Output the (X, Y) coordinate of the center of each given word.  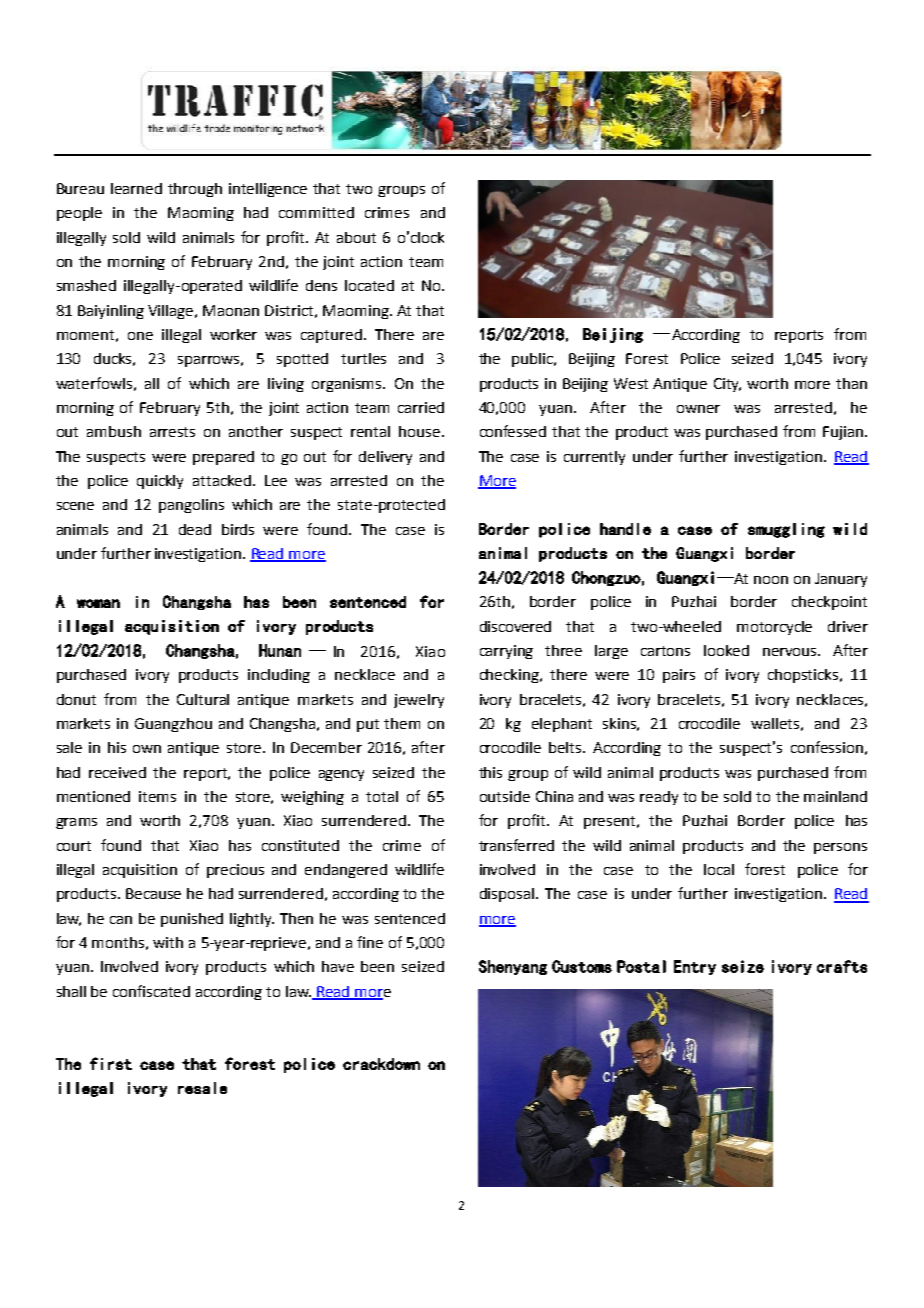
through (195, 190)
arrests (172, 432)
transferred (516, 845)
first (111, 1063)
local (719, 869)
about (356, 237)
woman (98, 603)
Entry (695, 967)
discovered (515, 626)
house (421, 431)
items (157, 796)
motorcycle (774, 628)
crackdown (381, 1064)
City (727, 385)
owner (698, 409)
